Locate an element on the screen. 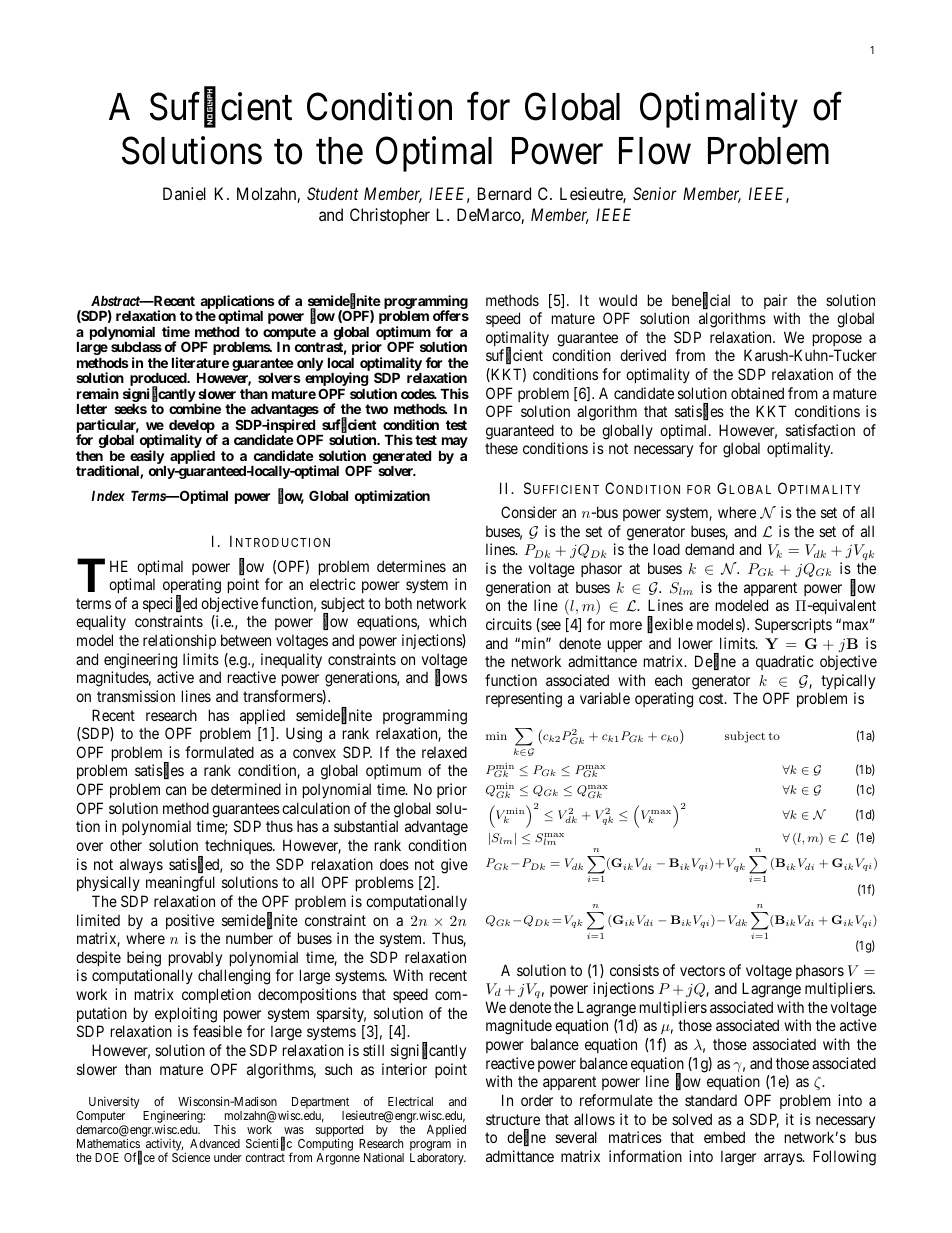 The height and width of the screenshot is (1233, 952). Daniel is located at coordinates (184, 193).
